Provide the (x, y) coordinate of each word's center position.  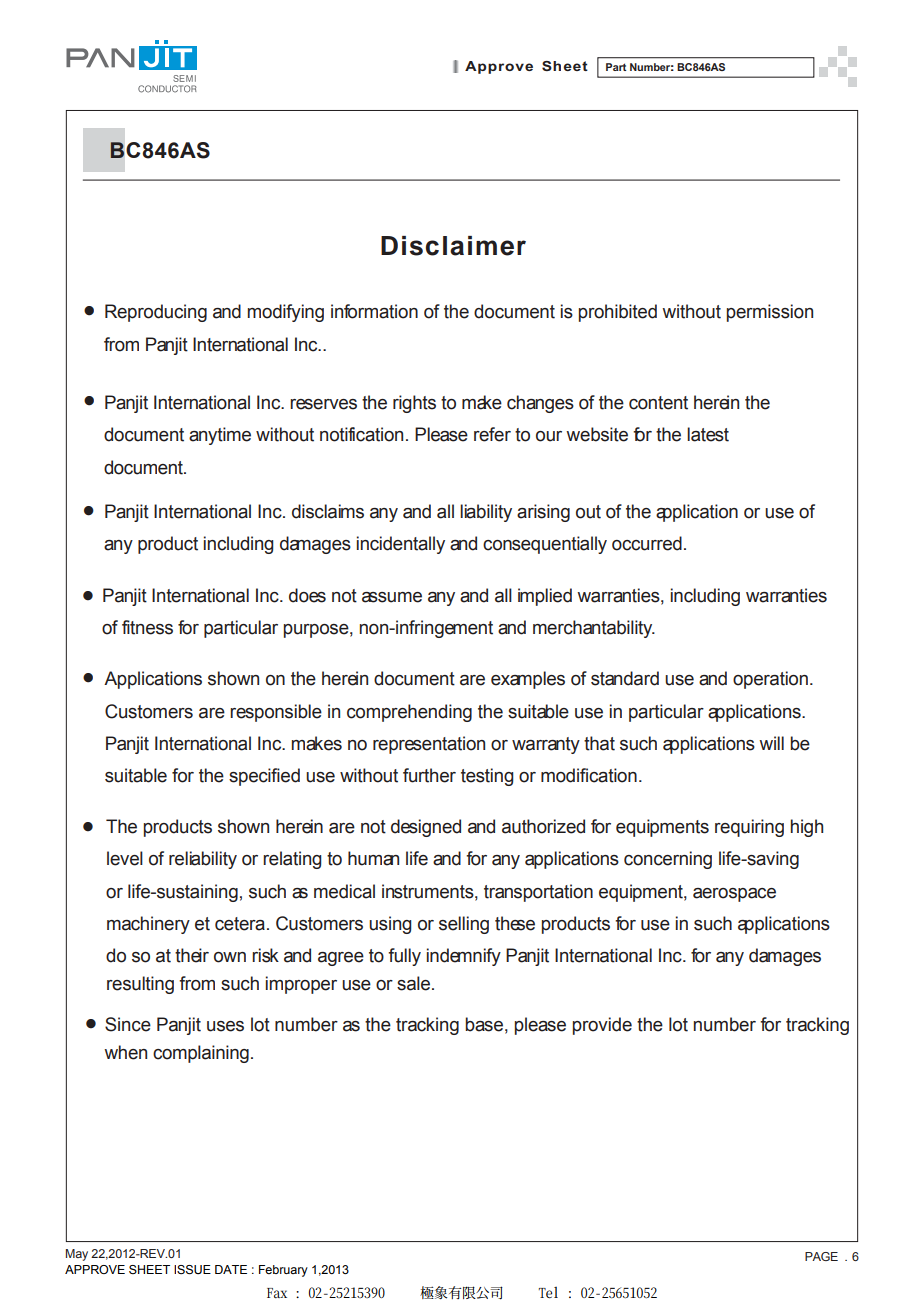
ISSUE (192, 1270)
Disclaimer (453, 246)
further (429, 775)
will (771, 743)
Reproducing (156, 313)
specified (264, 777)
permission (770, 313)
